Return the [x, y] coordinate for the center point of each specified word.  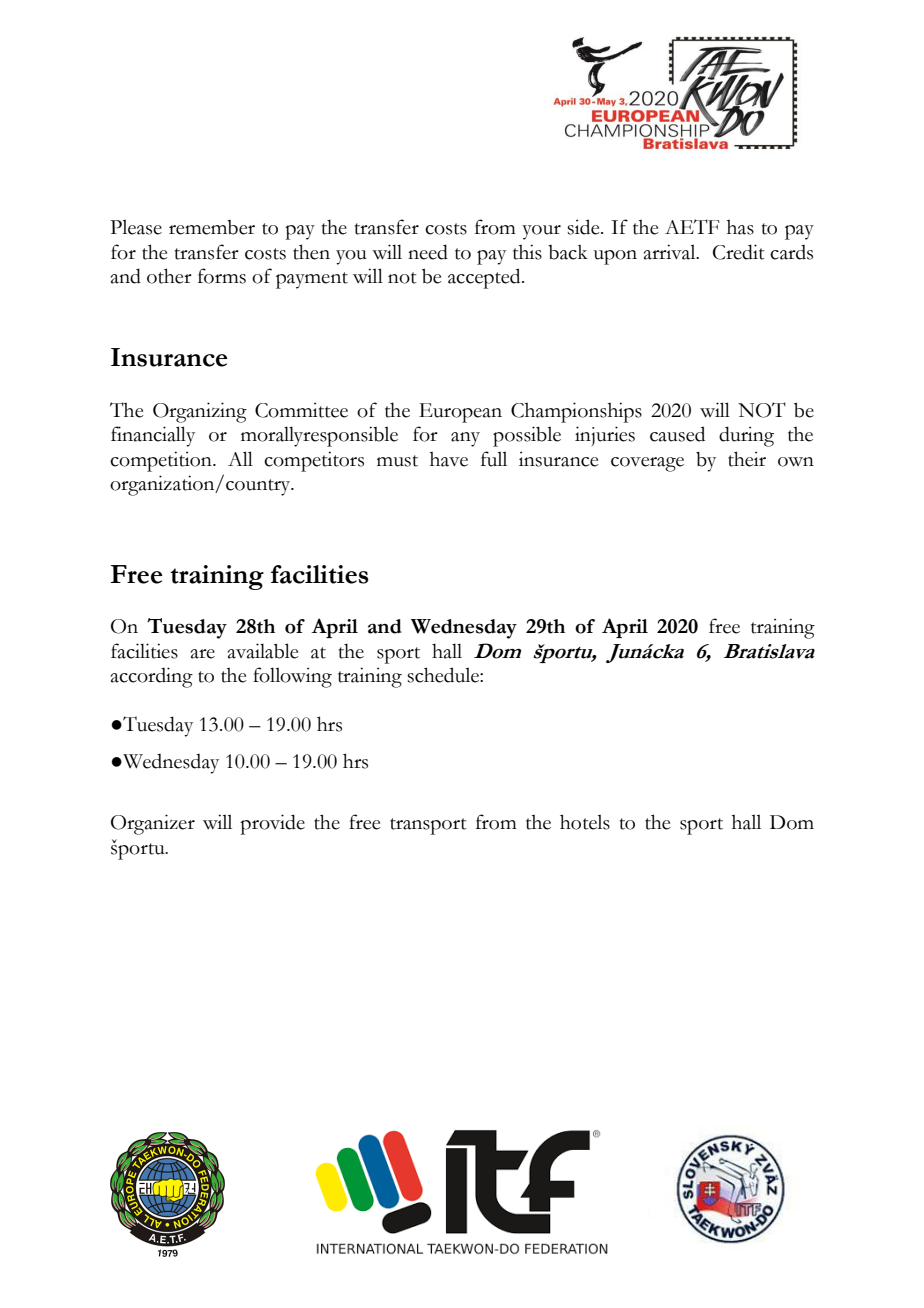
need [428, 252]
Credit [739, 252]
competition [162, 461]
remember [212, 227]
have [449, 459]
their [747, 459]
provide [272, 824]
